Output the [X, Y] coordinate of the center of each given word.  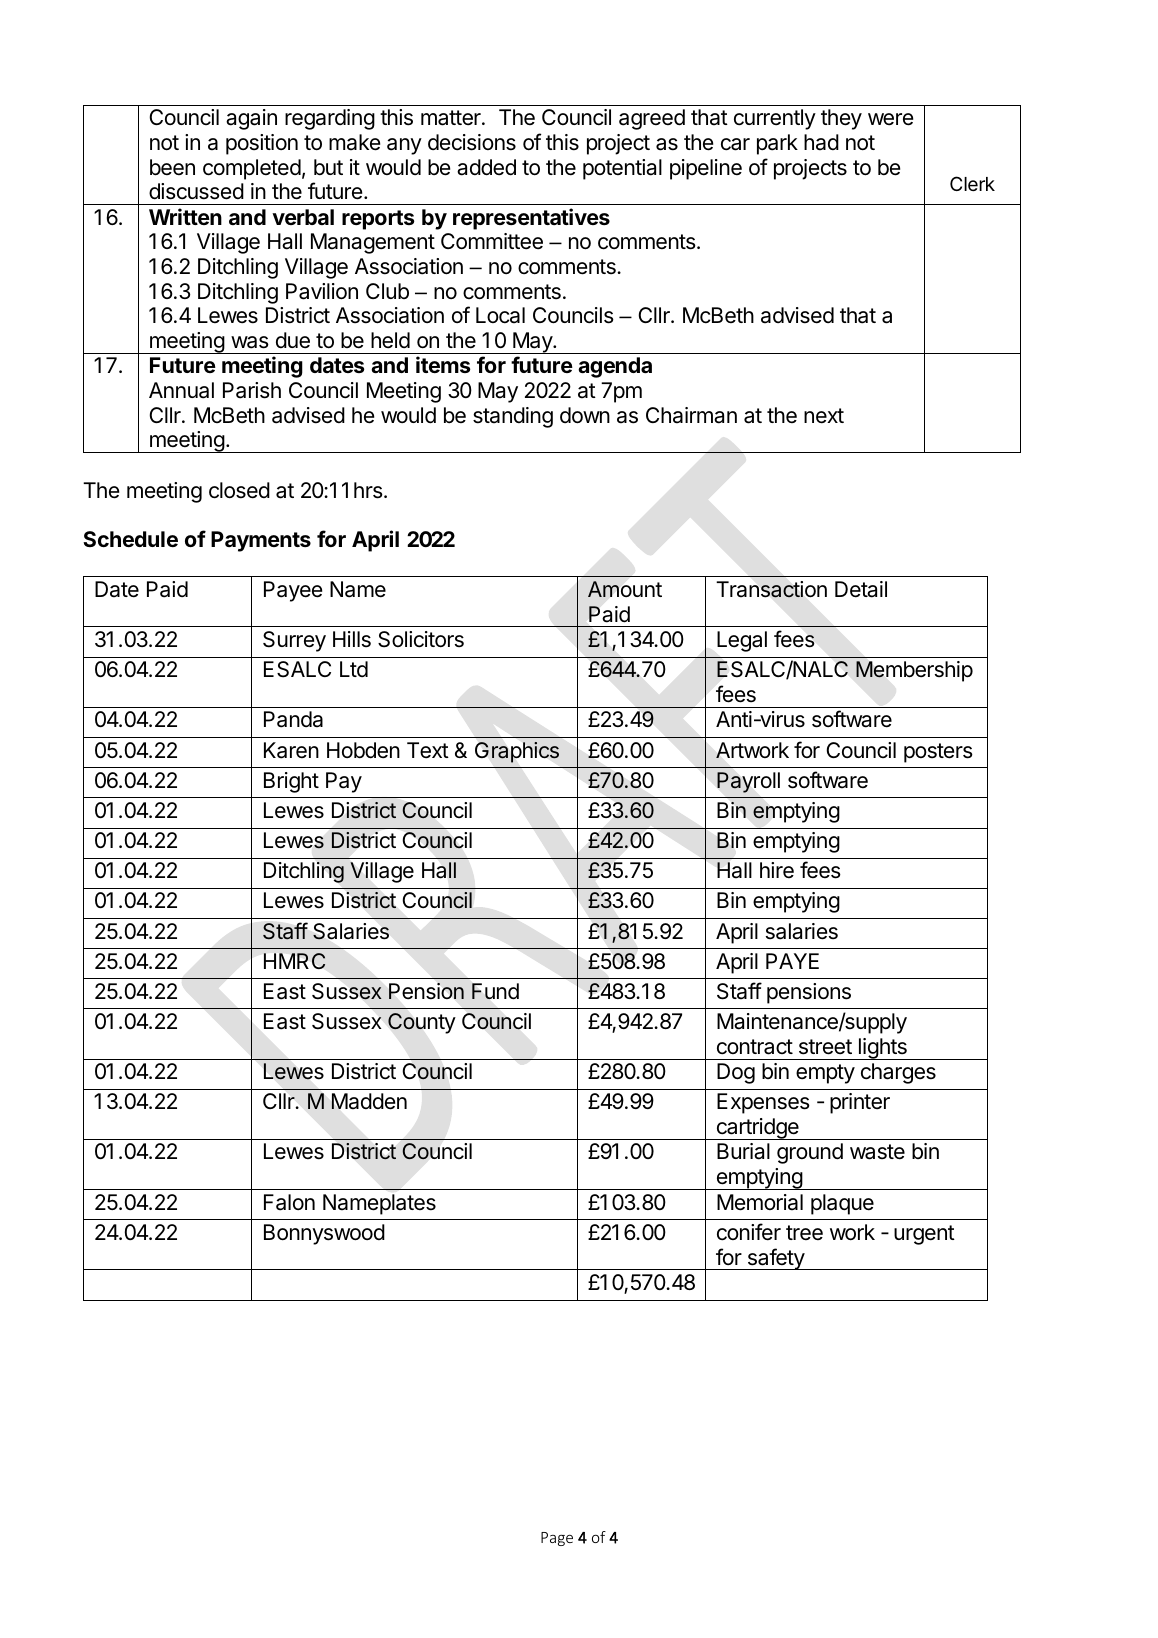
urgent [924, 1235]
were [890, 119]
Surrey [294, 641]
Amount [625, 589]
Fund [495, 991]
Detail [861, 589]
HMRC [294, 961]
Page [557, 1539]
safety [775, 1259]
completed [252, 169]
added [486, 167]
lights [882, 1049]
